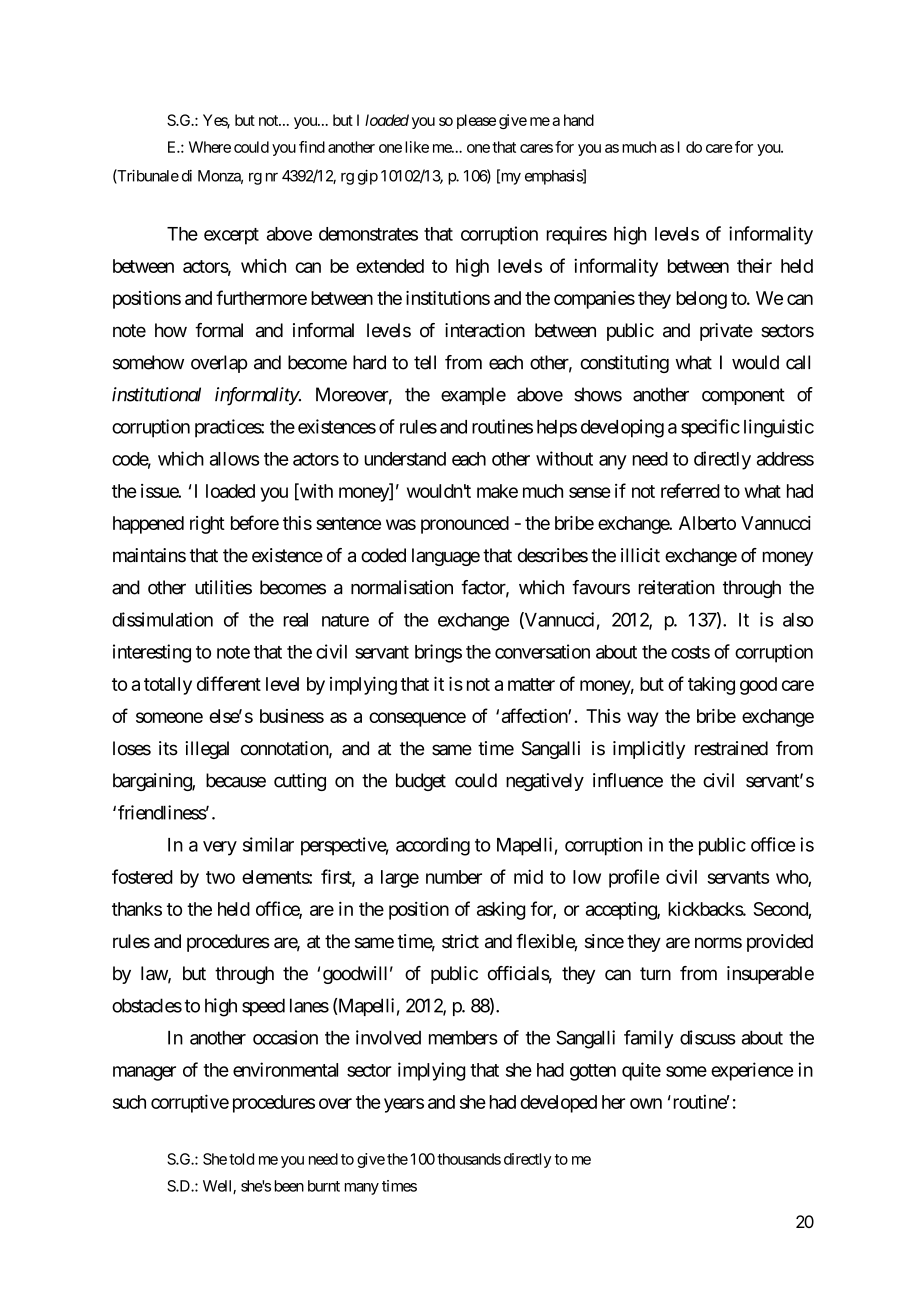 The width and height of the page is (924, 1308). I want to click on provided, so click(780, 943).
